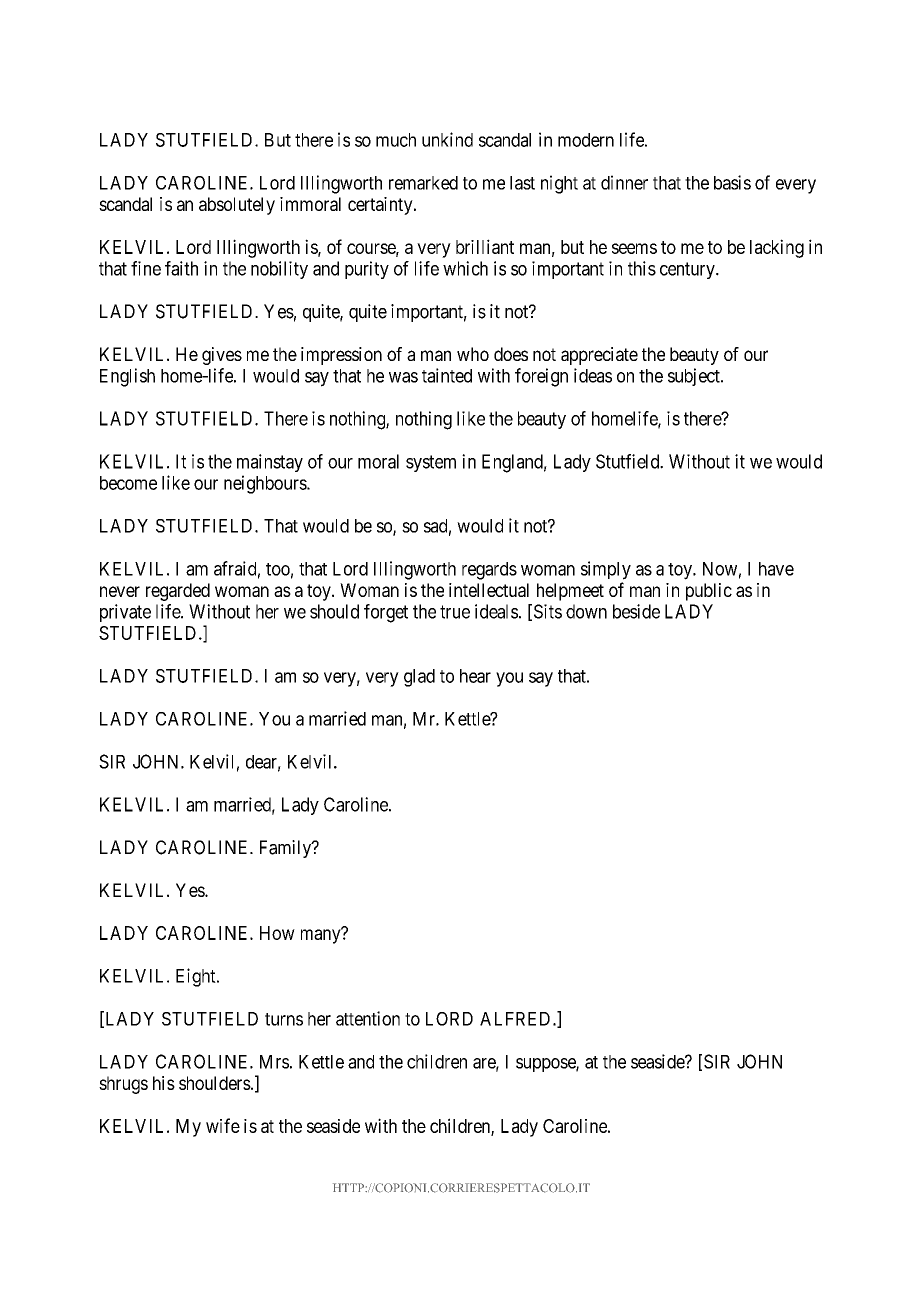  What do you see at coordinates (368, 1018) in the document?
I see `attention` at bounding box center [368, 1018].
